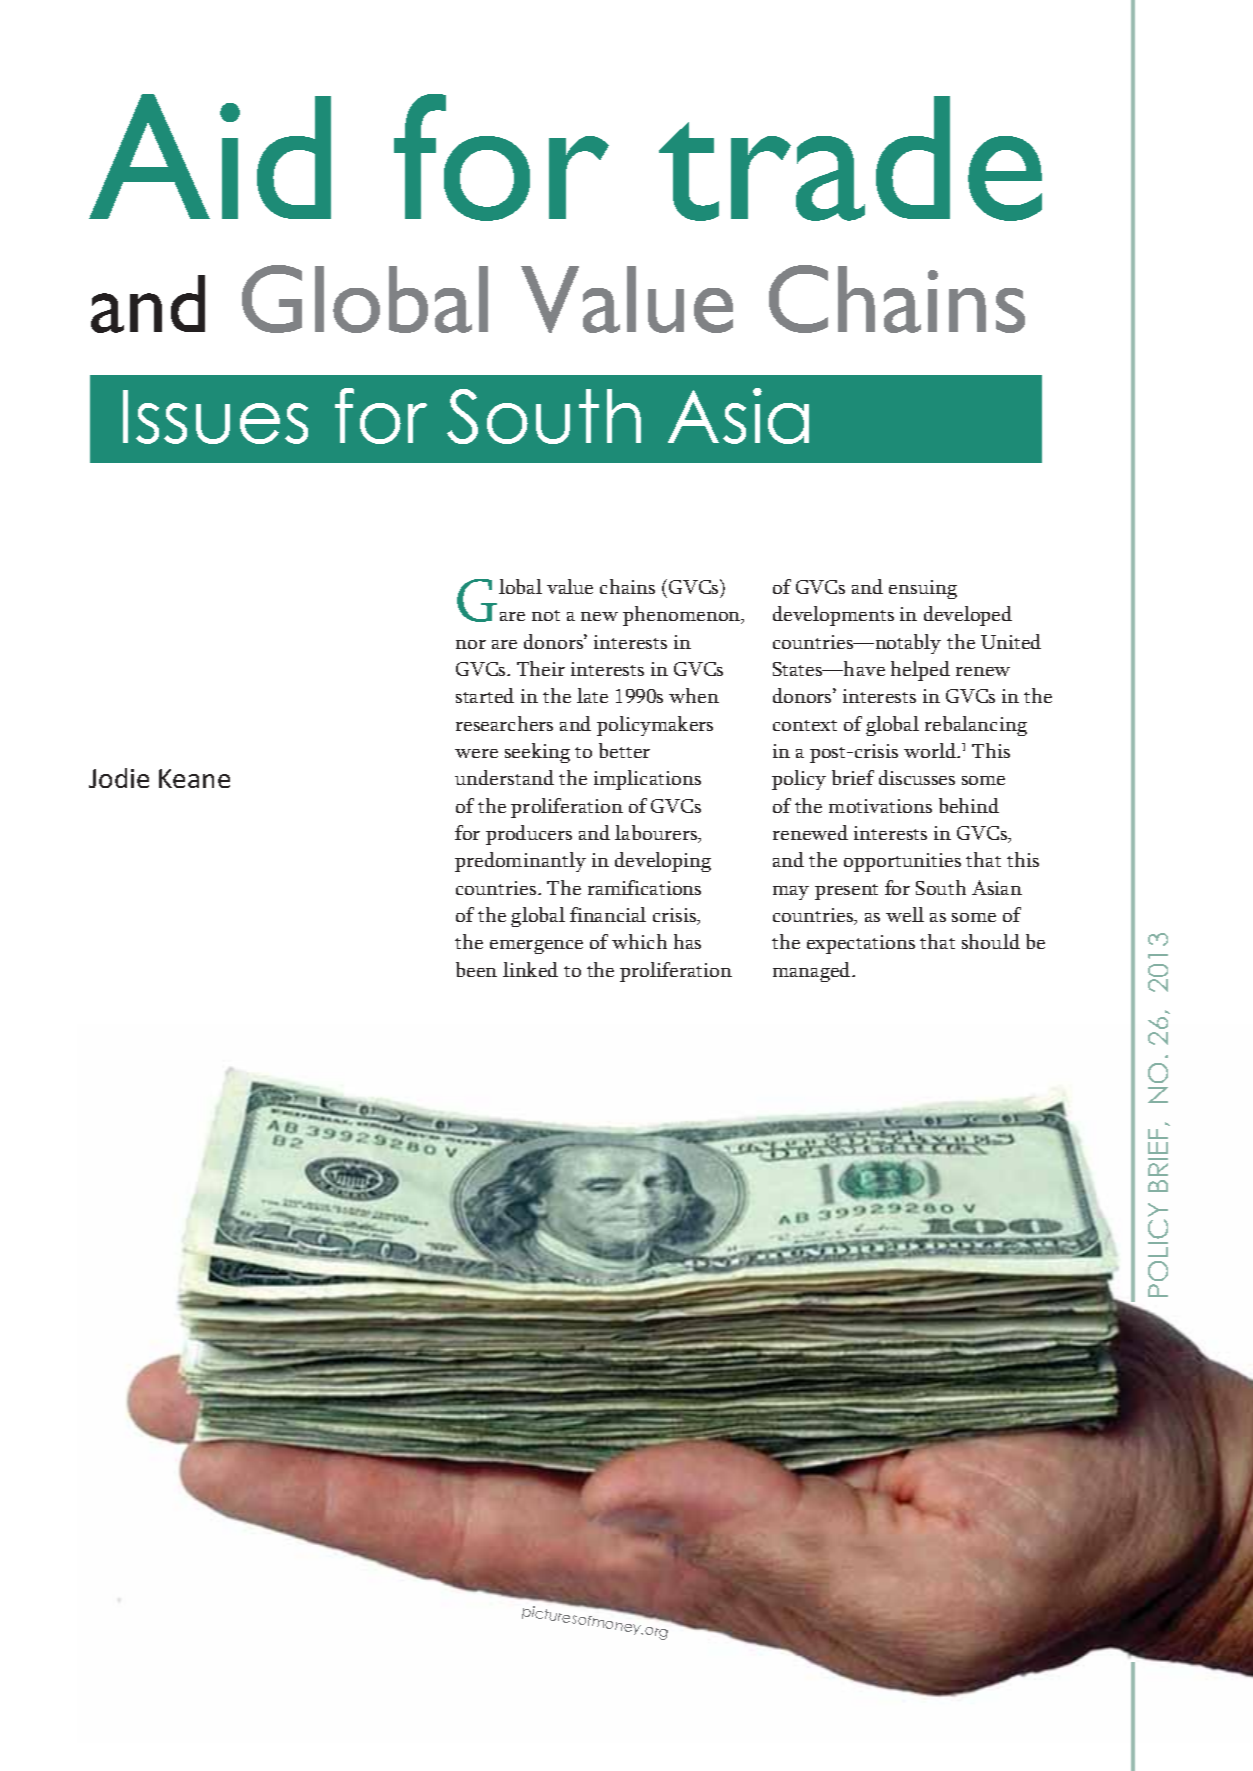 The image size is (1253, 1771). Describe the element at coordinates (592, 695) in the page. I see `late` at that location.
